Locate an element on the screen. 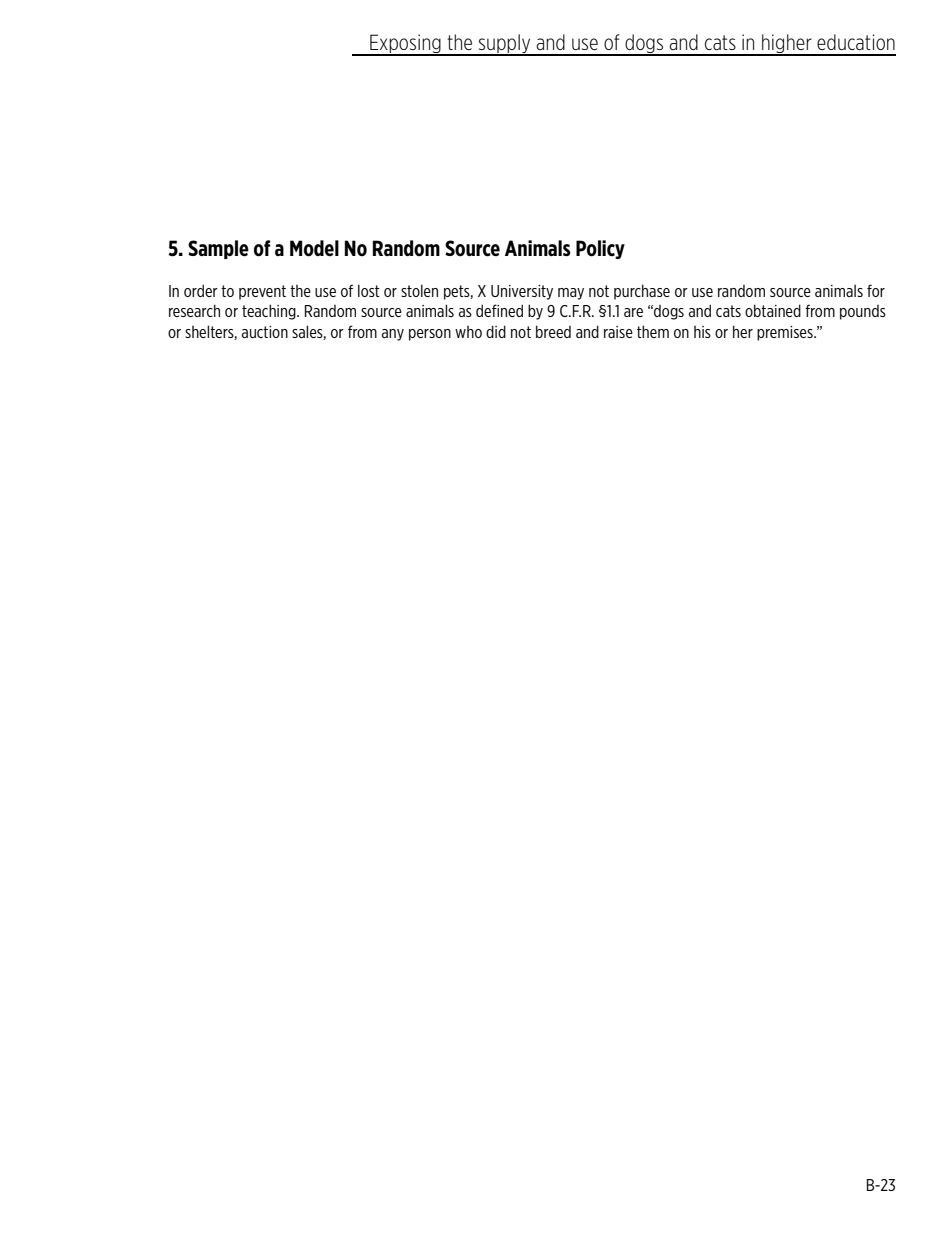  Policy is located at coordinates (600, 249).
